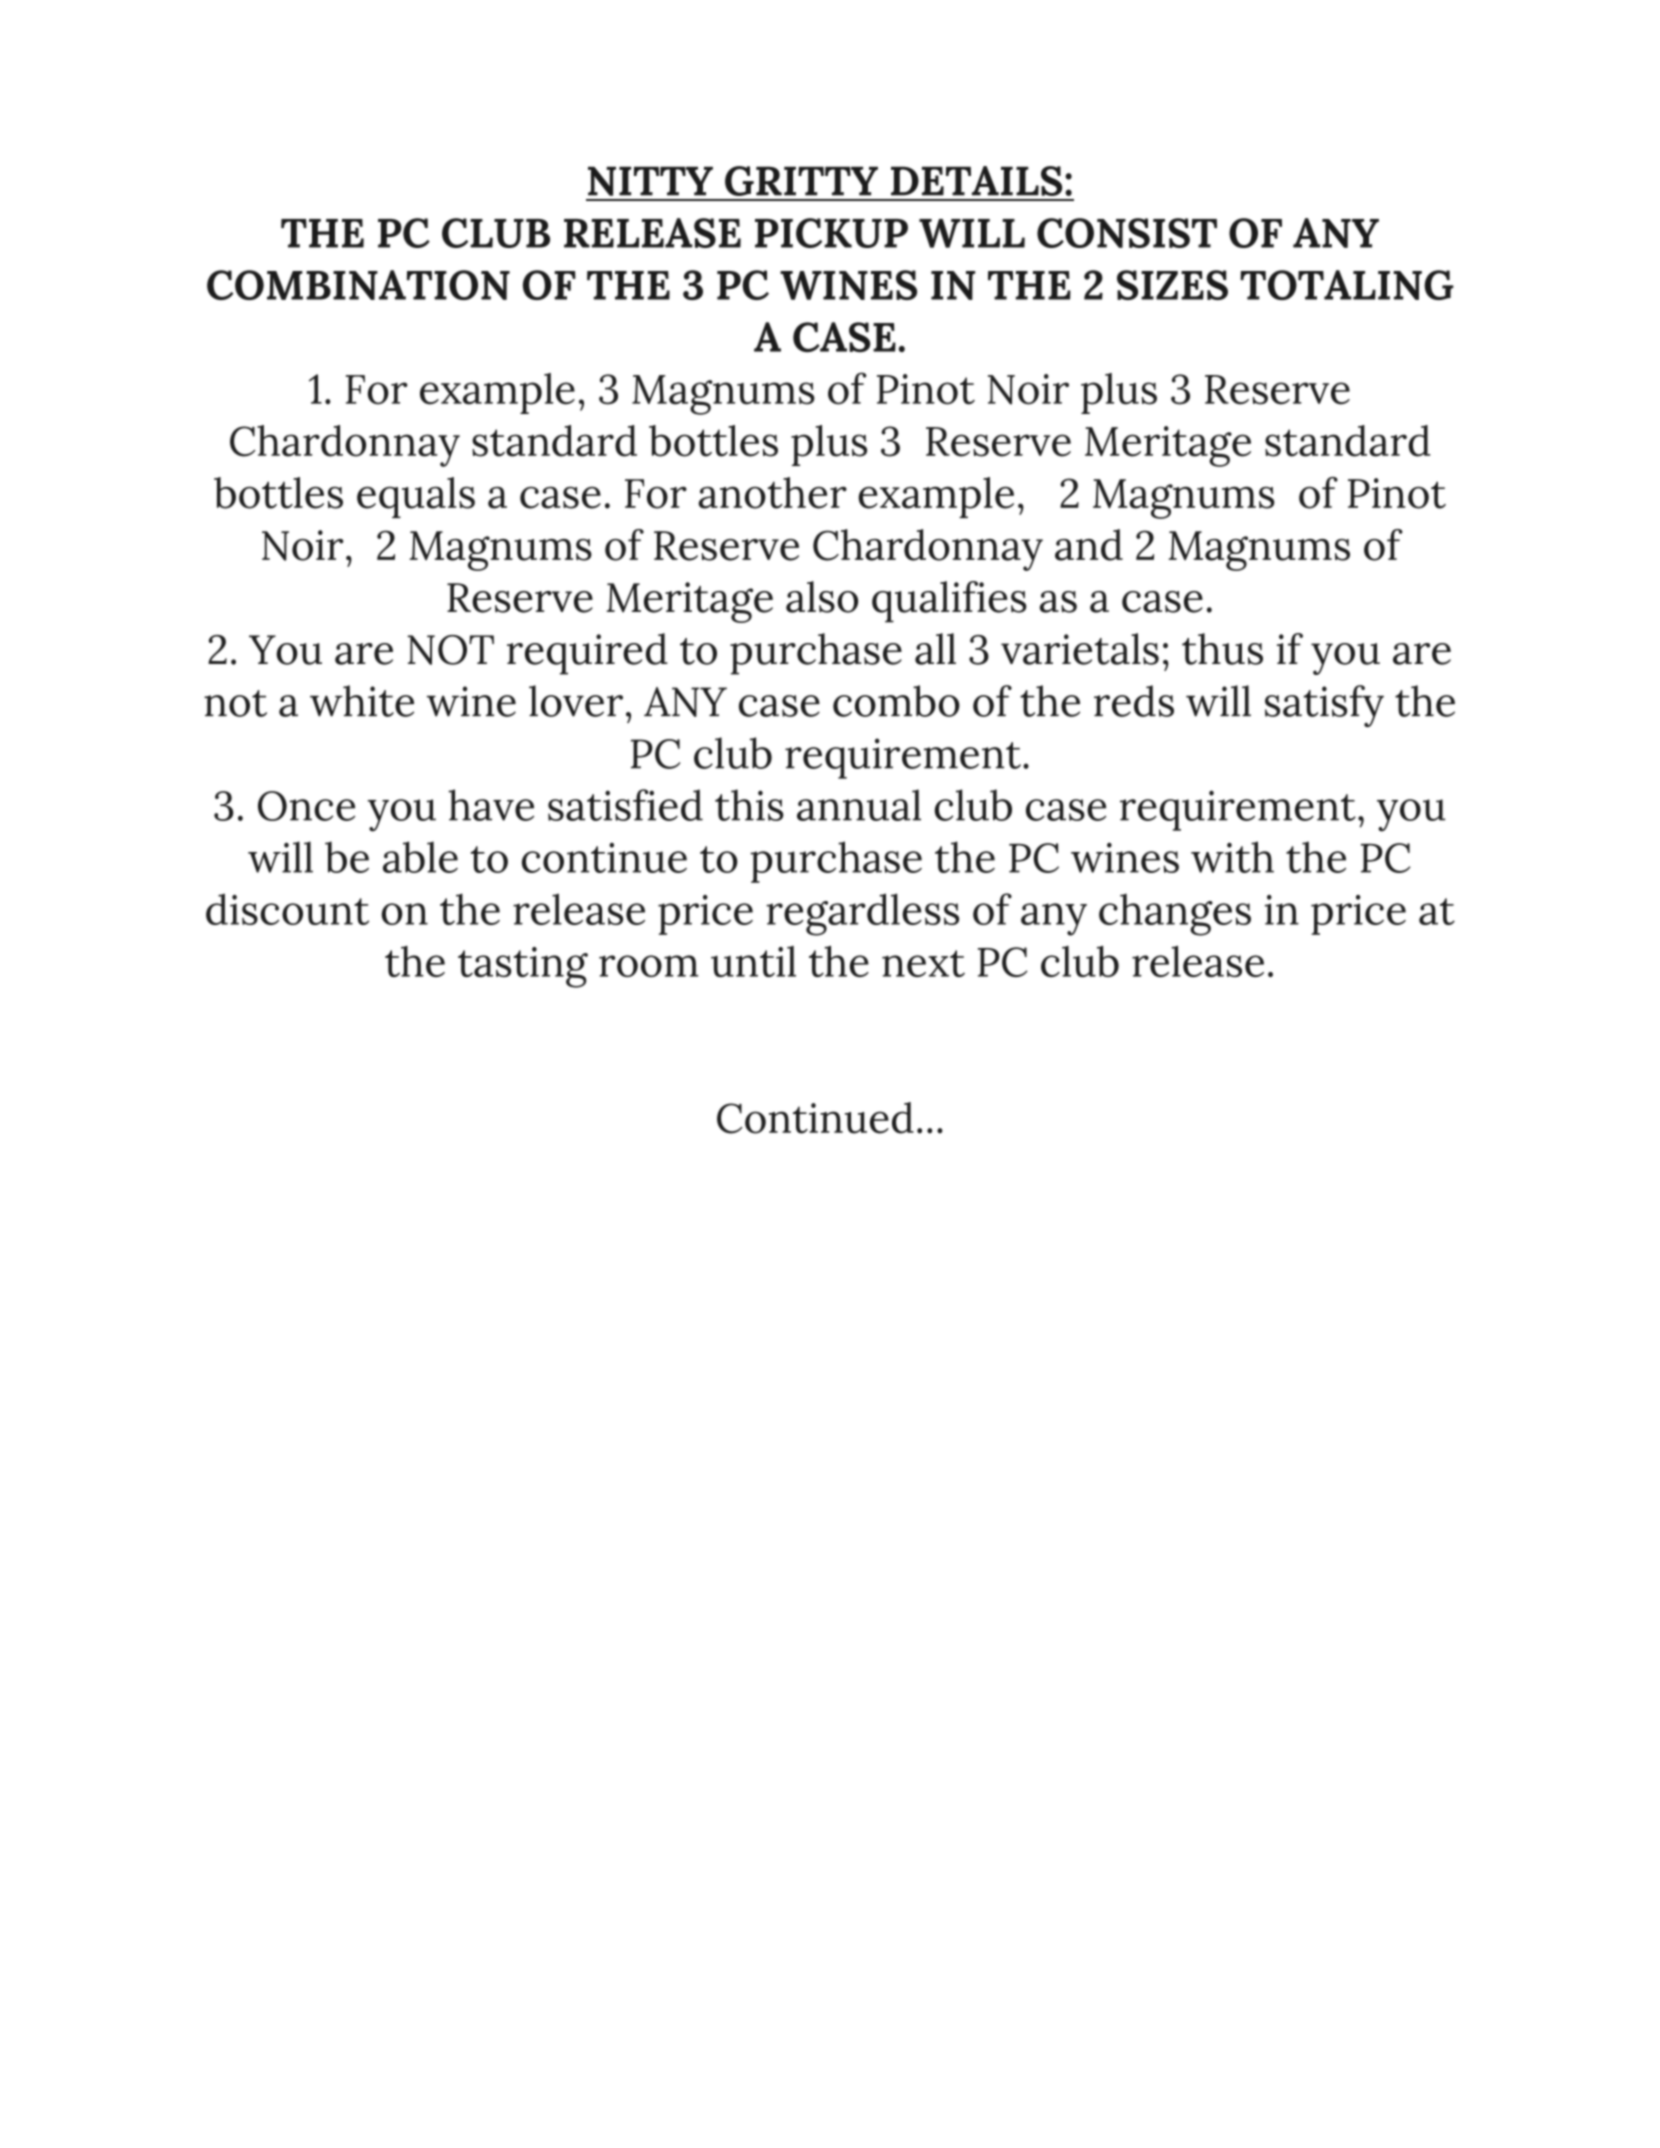 The width and height of the page is (1660, 2148). What do you see at coordinates (949, 602) in the page?
I see `qualifies` at bounding box center [949, 602].
